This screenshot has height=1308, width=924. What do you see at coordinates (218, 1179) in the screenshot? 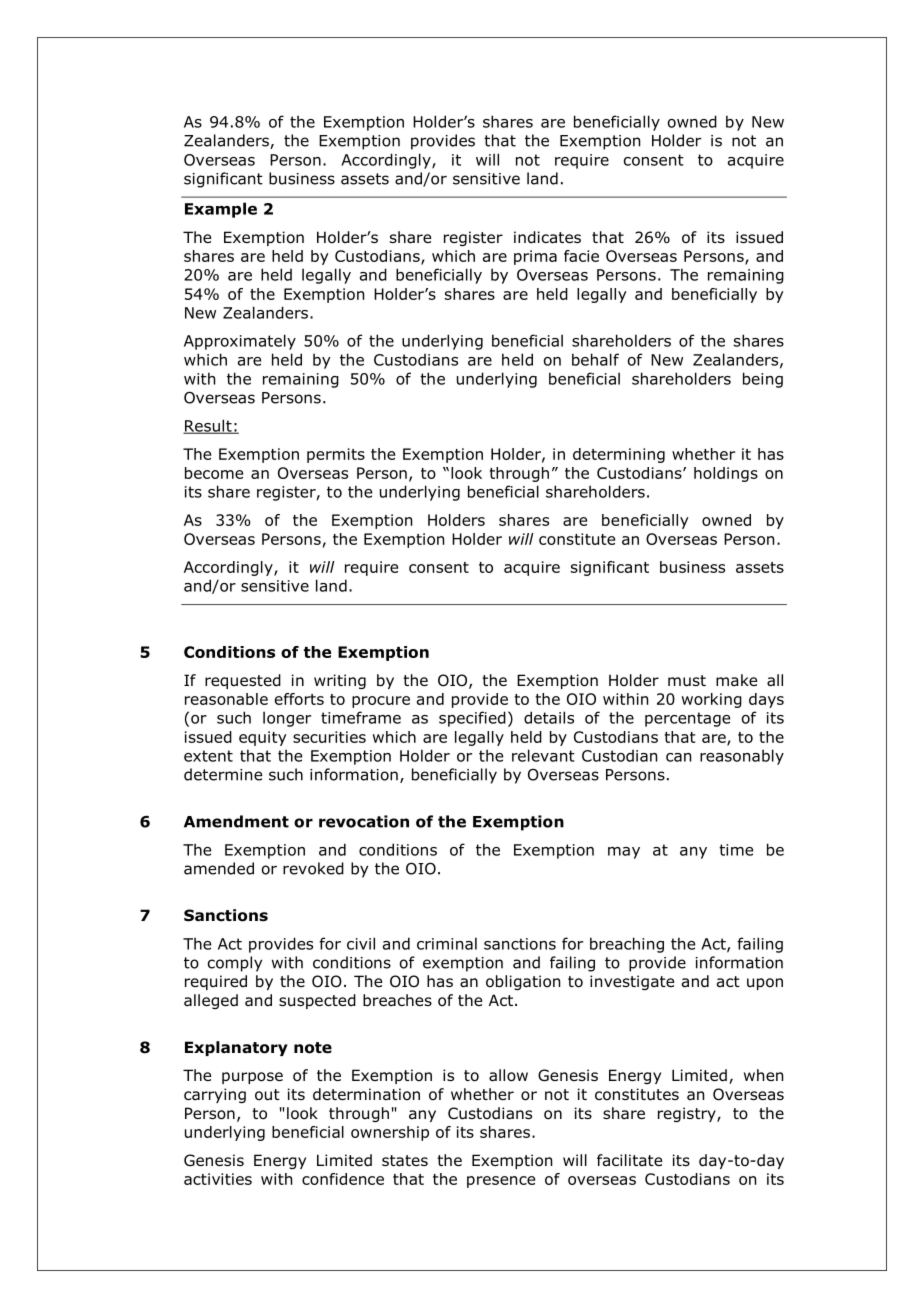
I see `activities` at bounding box center [218, 1179].
